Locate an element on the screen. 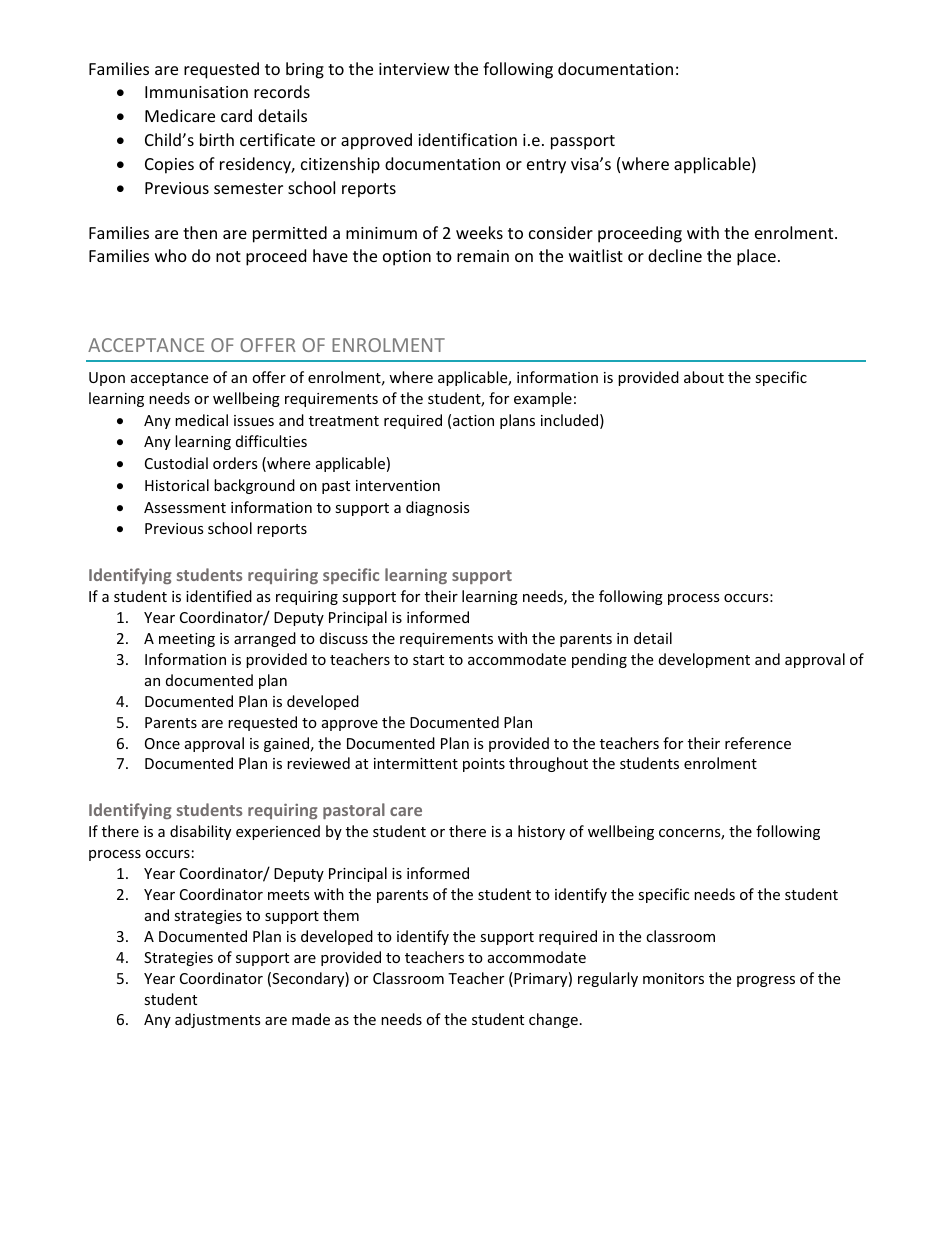  interview is located at coordinates (414, 69).
